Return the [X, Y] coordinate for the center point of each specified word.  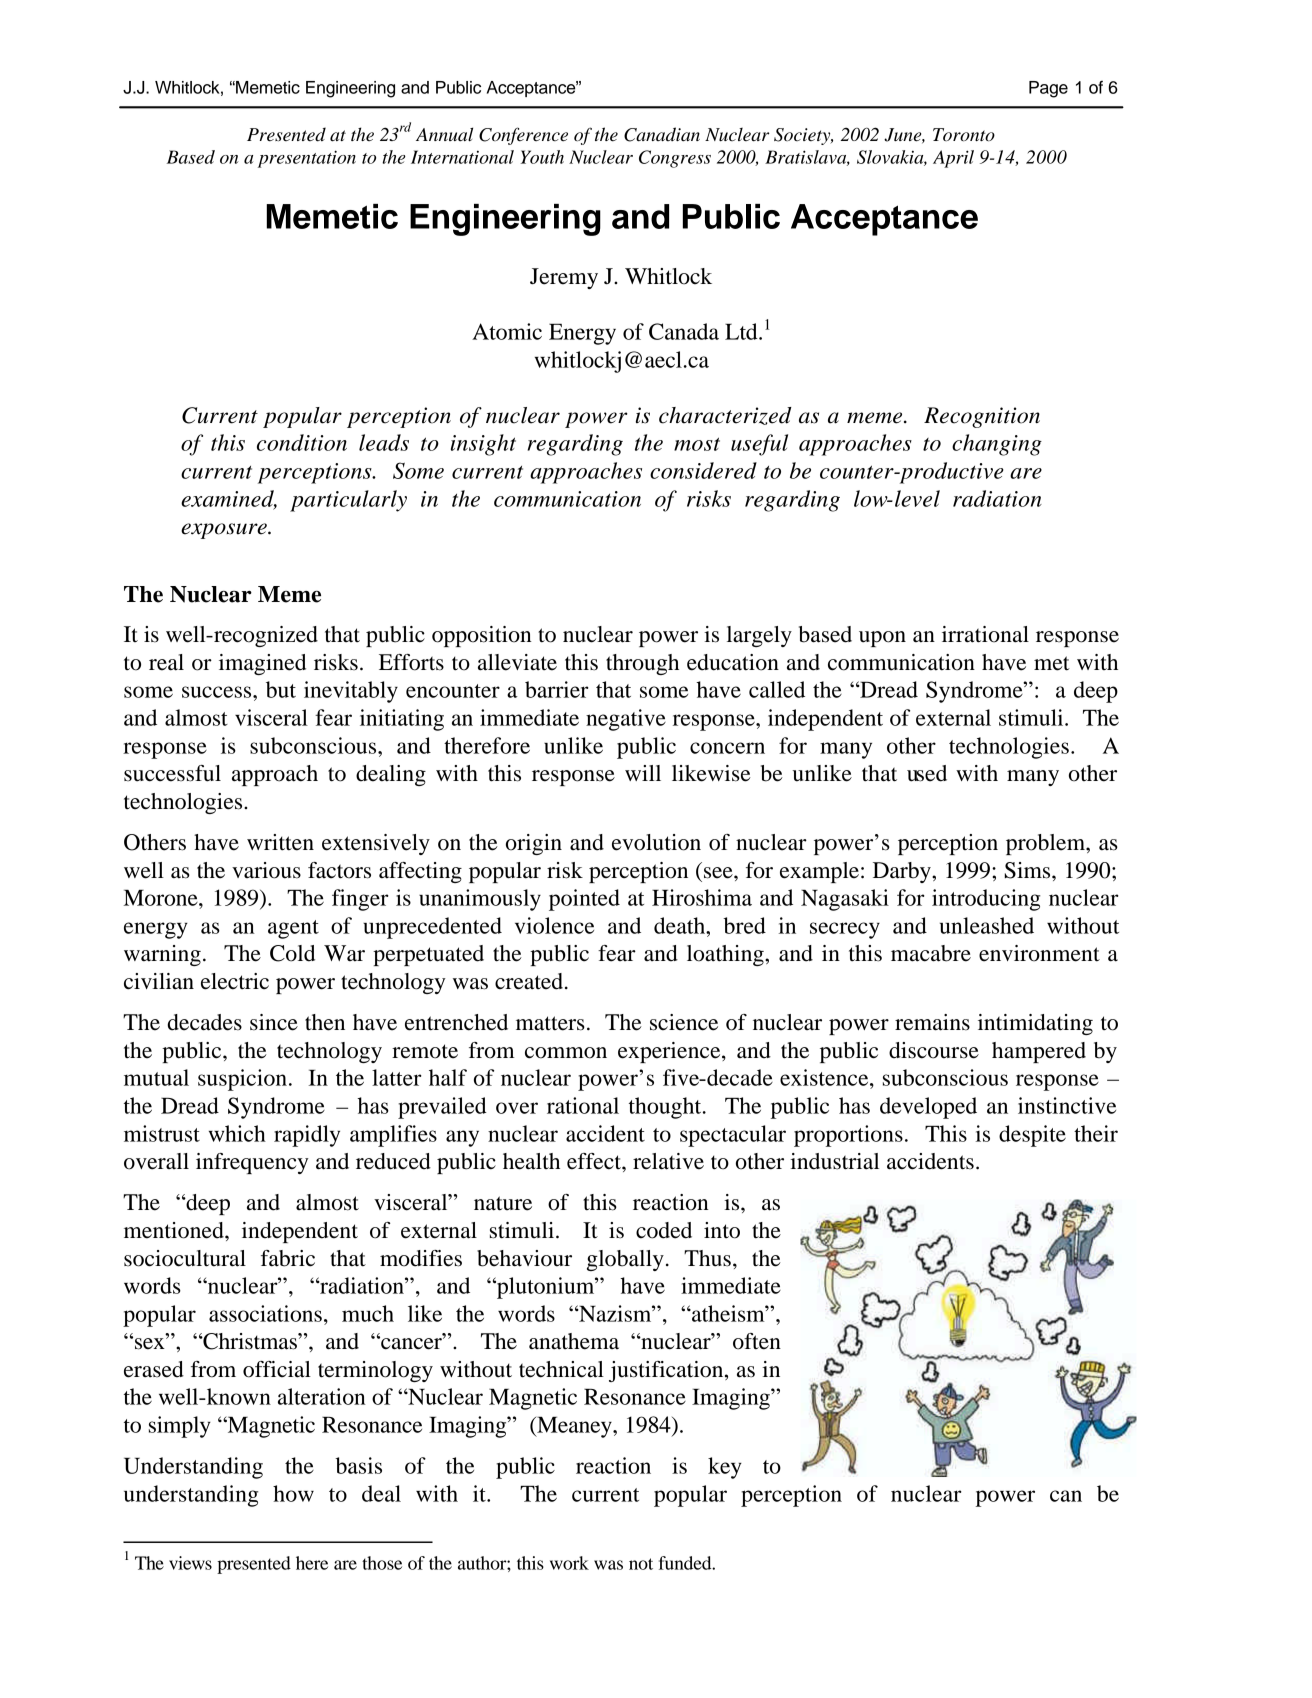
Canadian [662, 134]
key [725, 1468]
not [641, 1564]
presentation [307, 159]
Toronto [964, 135]
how [293, 1493]
